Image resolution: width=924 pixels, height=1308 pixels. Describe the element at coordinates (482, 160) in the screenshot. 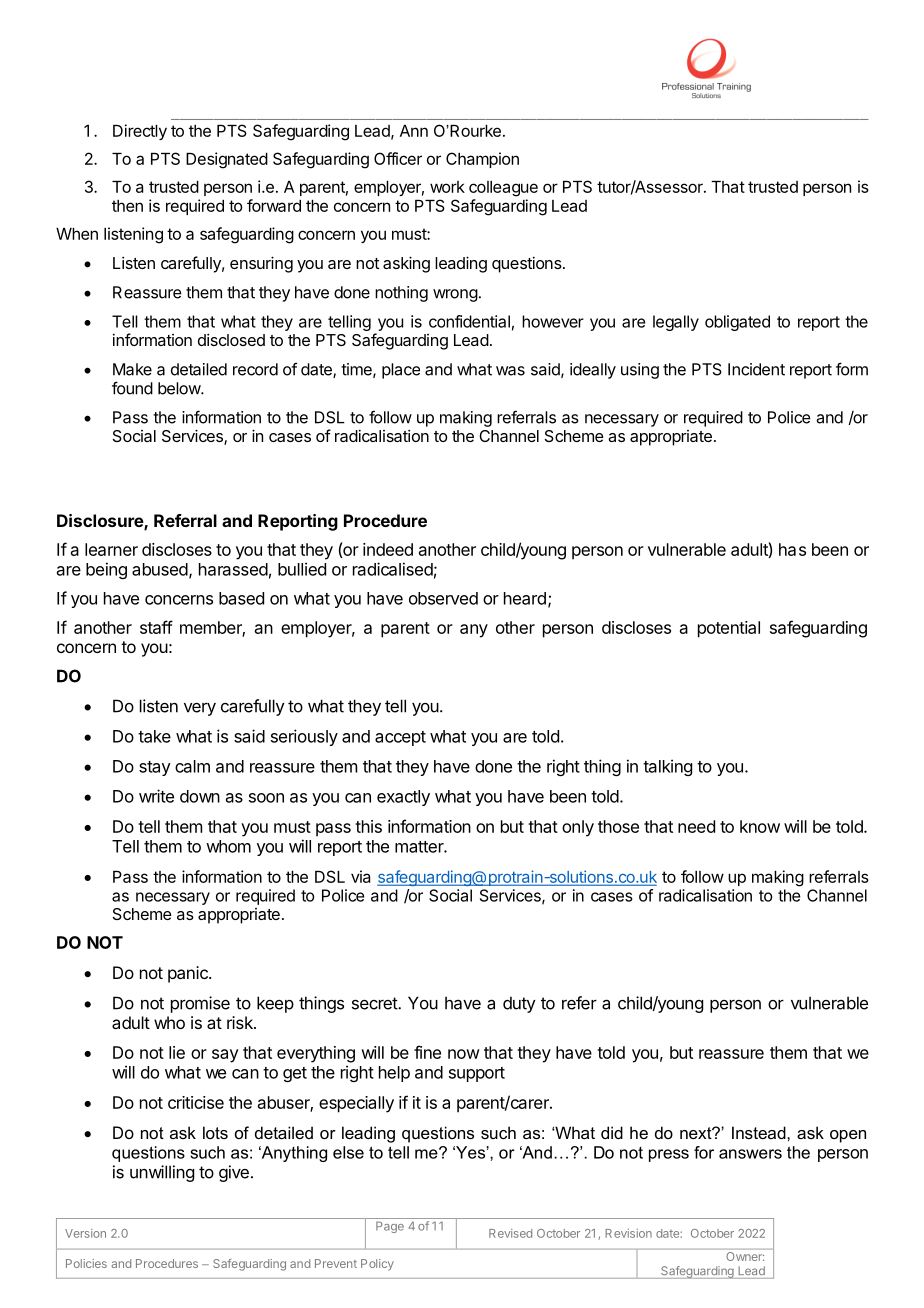

I see `Champion` at that location.
